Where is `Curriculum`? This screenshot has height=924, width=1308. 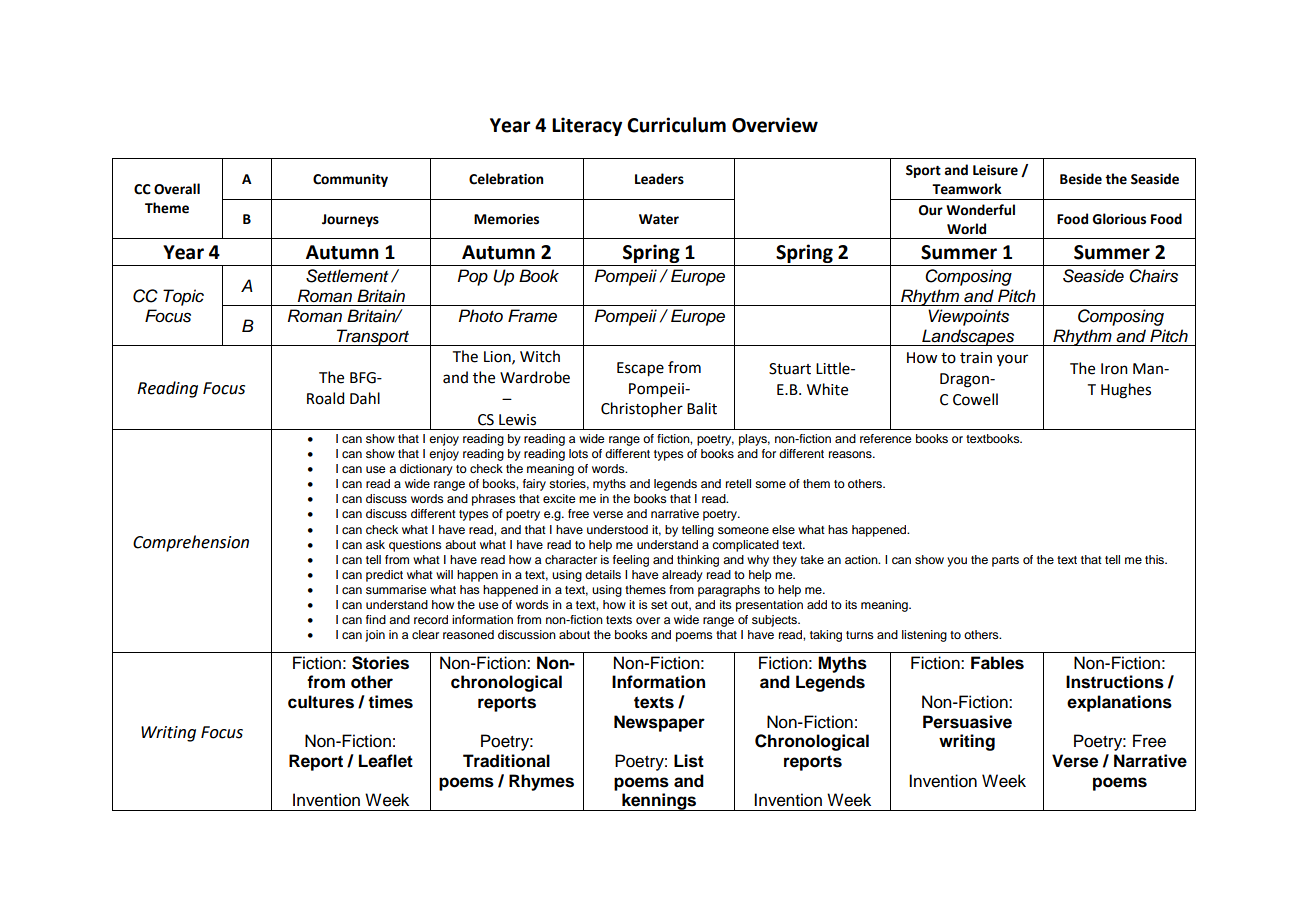
Curriculum is located at coordinates (676, 125).
